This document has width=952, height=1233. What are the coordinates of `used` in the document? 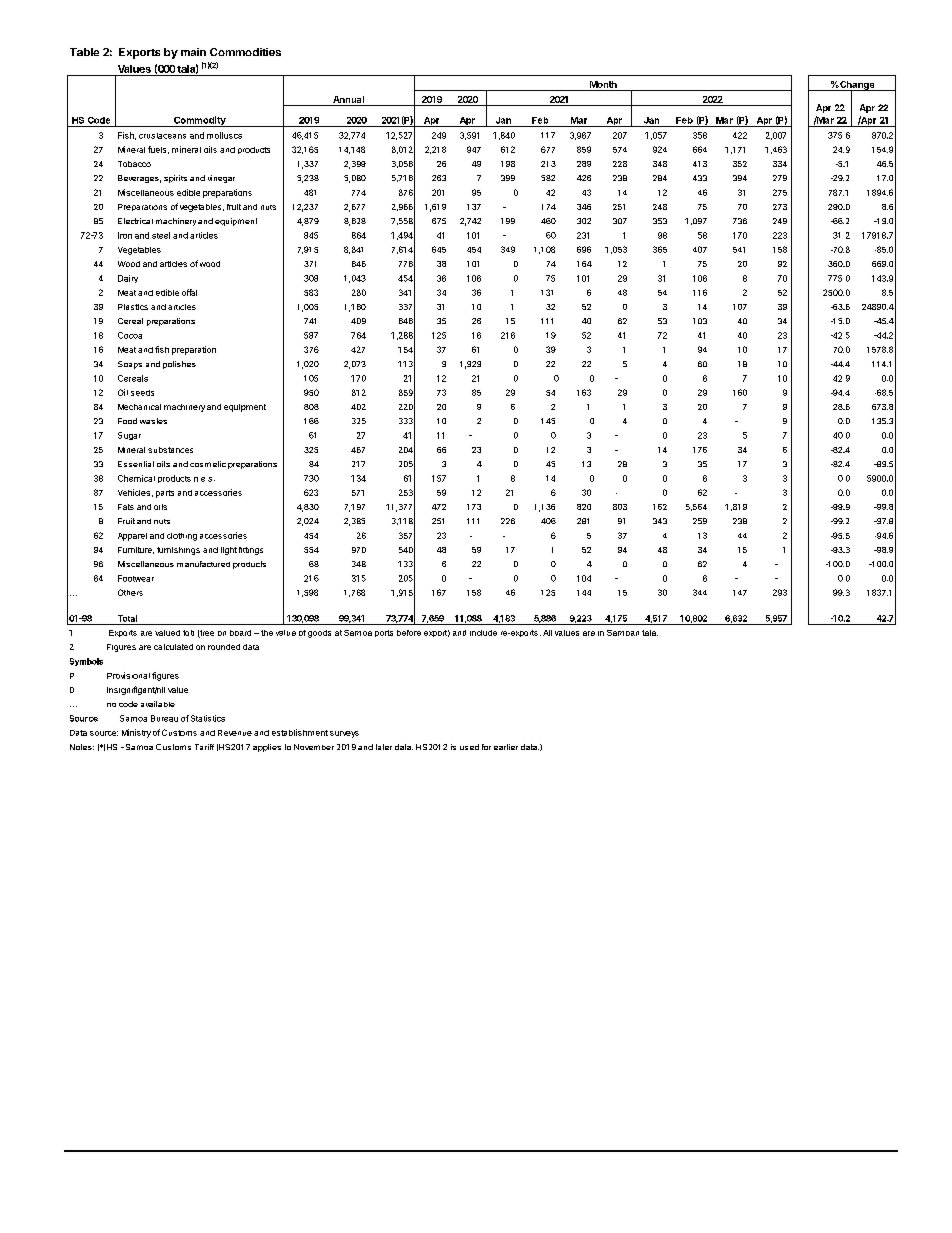 It's located at (469, 747).
